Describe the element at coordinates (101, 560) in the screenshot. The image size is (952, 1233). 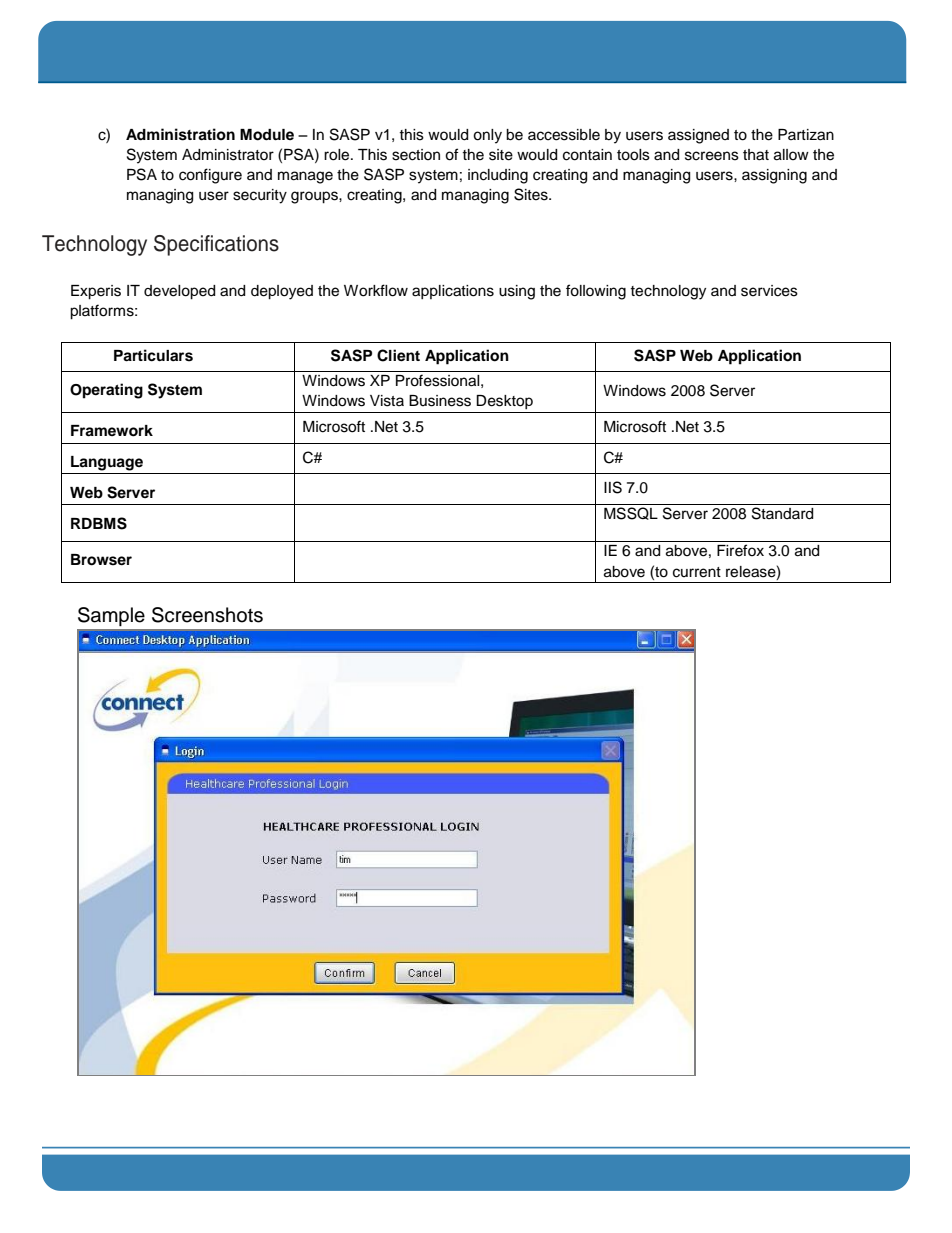
I see `Browser` at that location.
